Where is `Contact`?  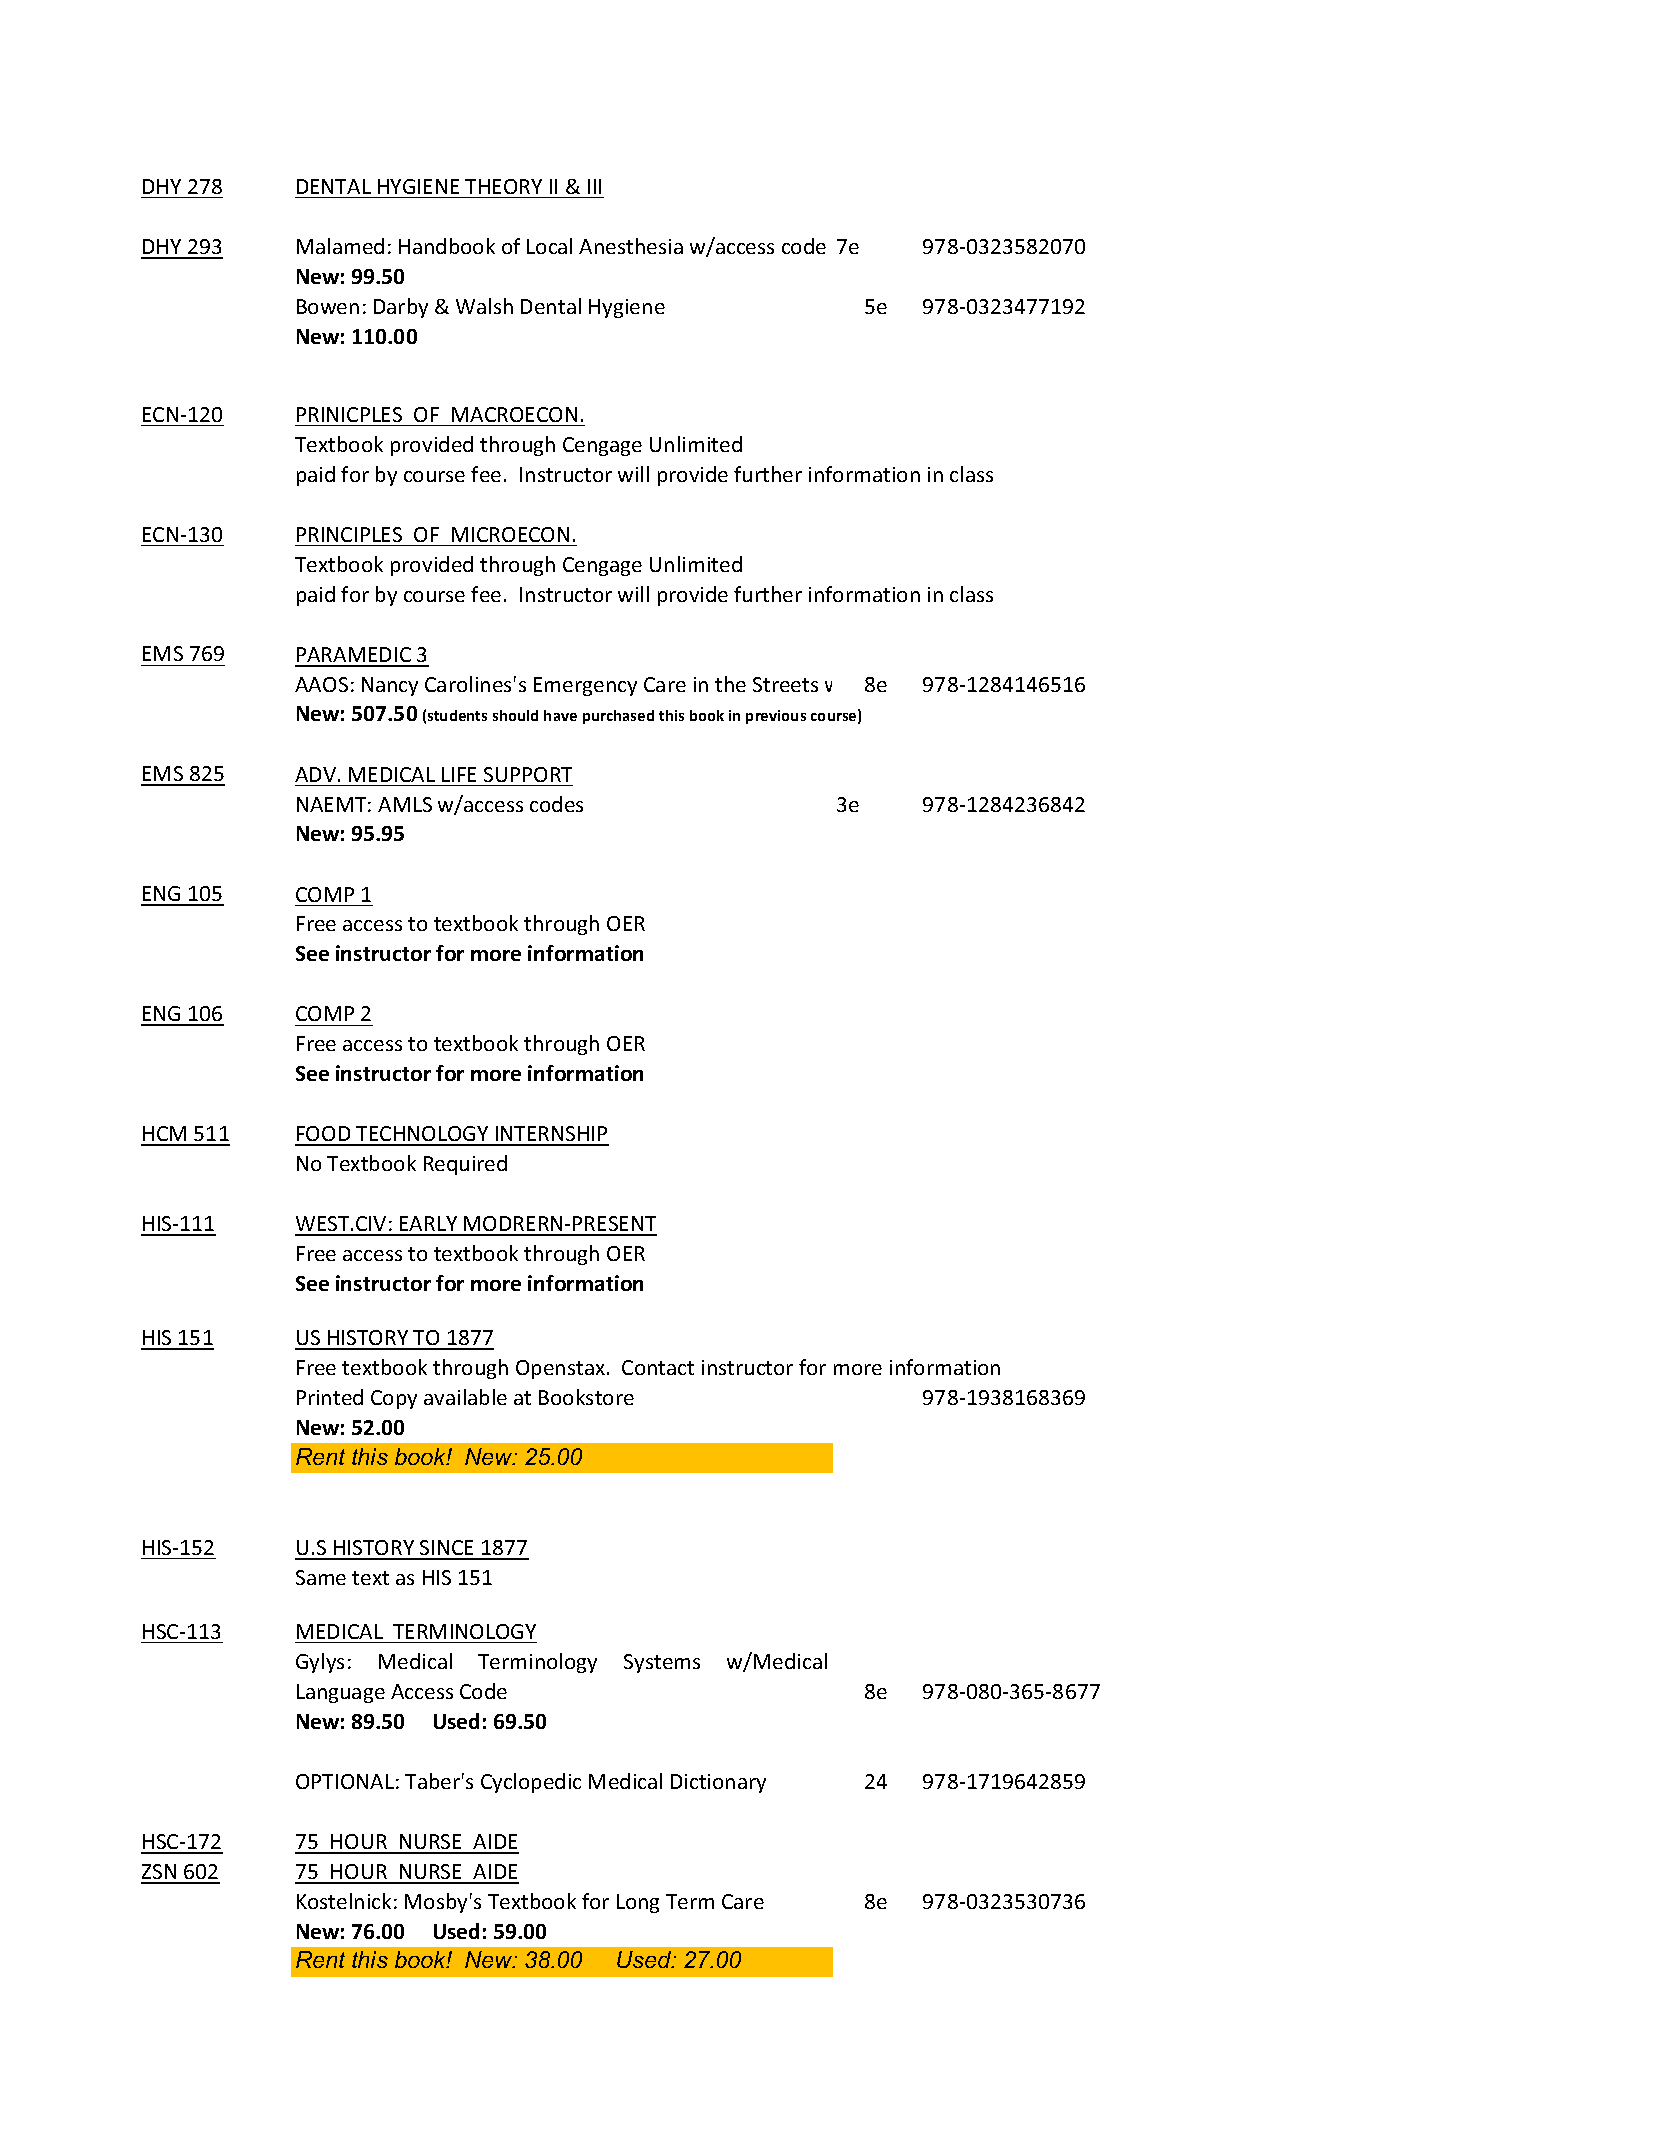 Contact is located at coordinates (658, 1367).
